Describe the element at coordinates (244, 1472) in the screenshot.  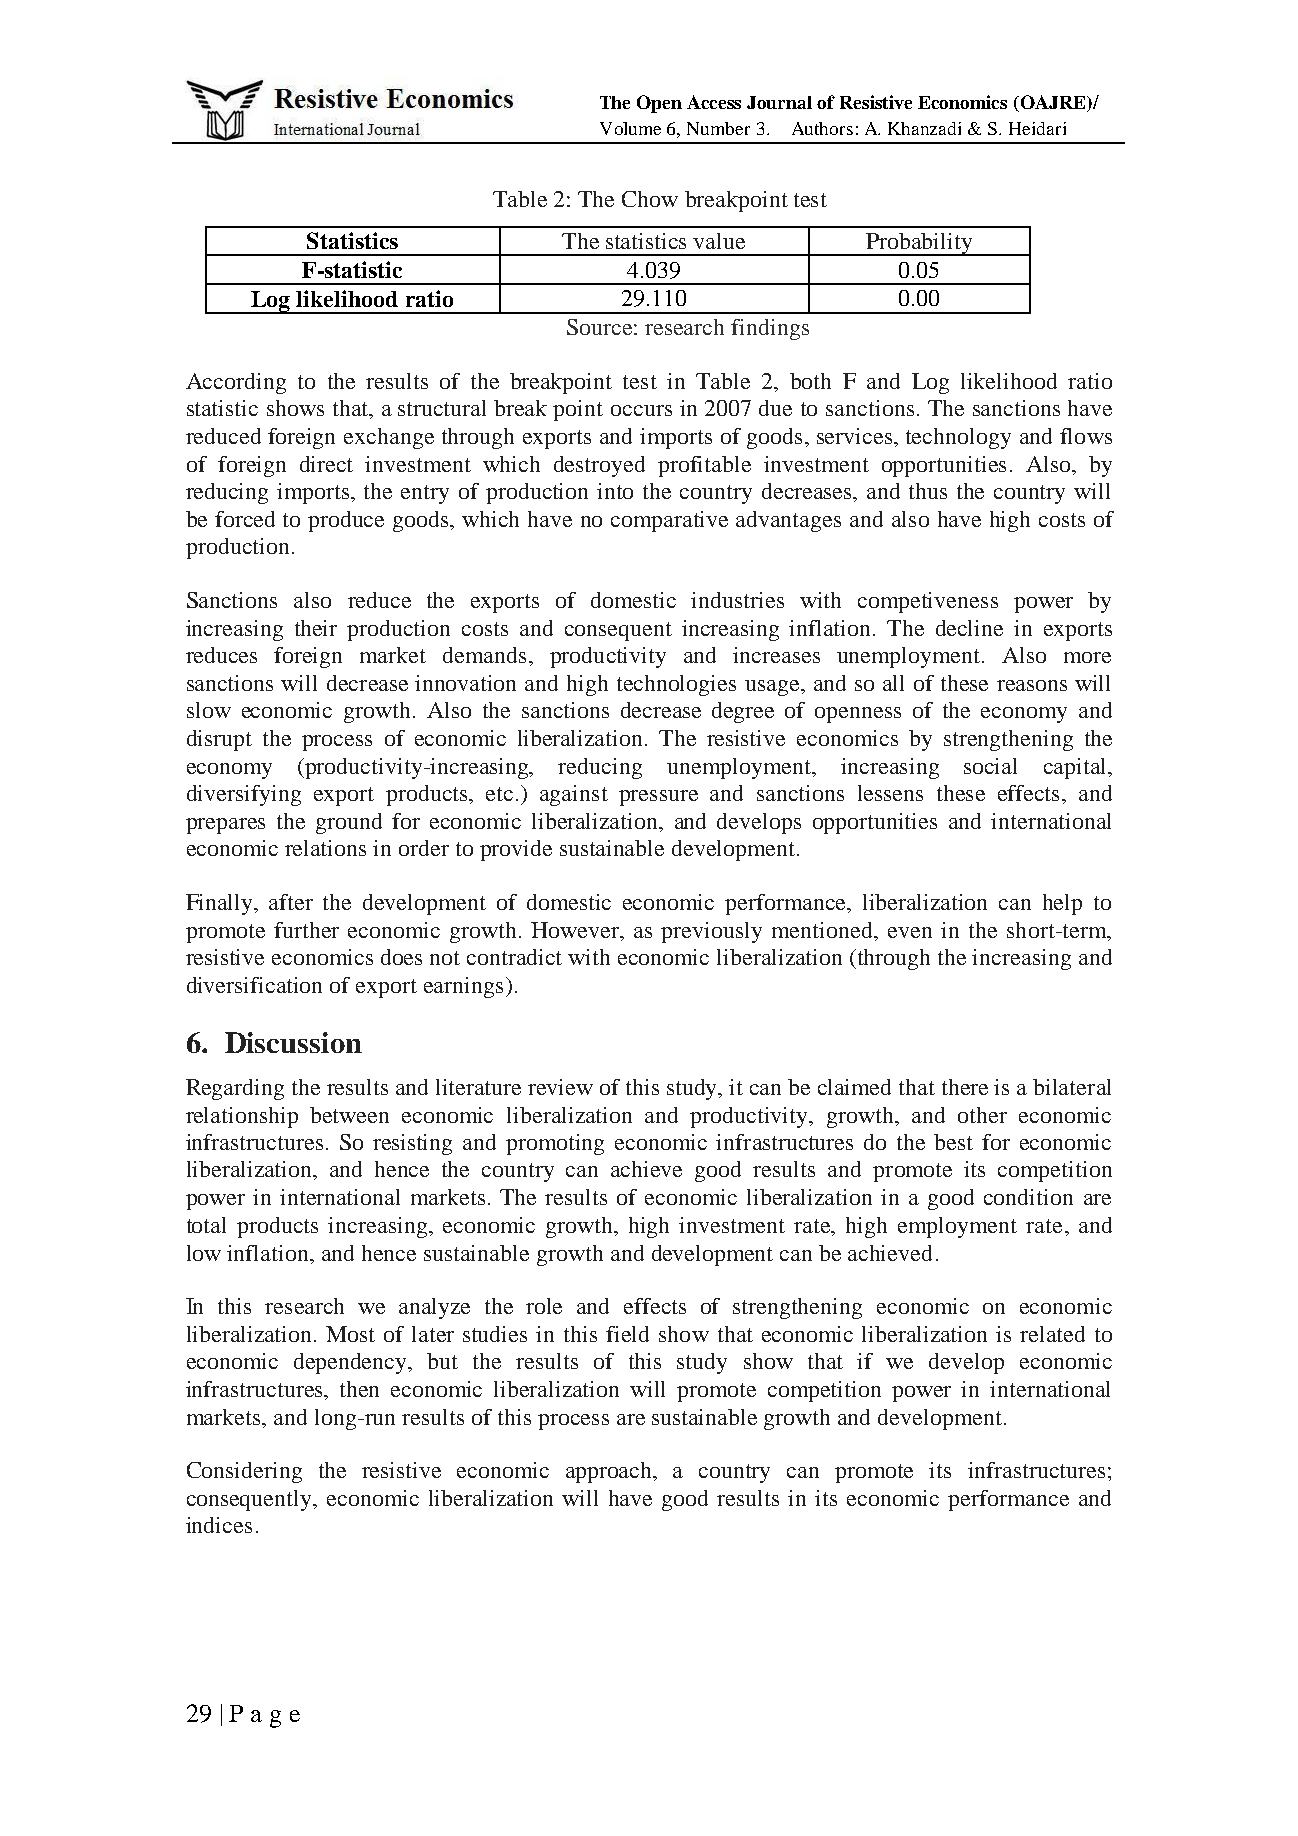
I see `Considering` at that location.
